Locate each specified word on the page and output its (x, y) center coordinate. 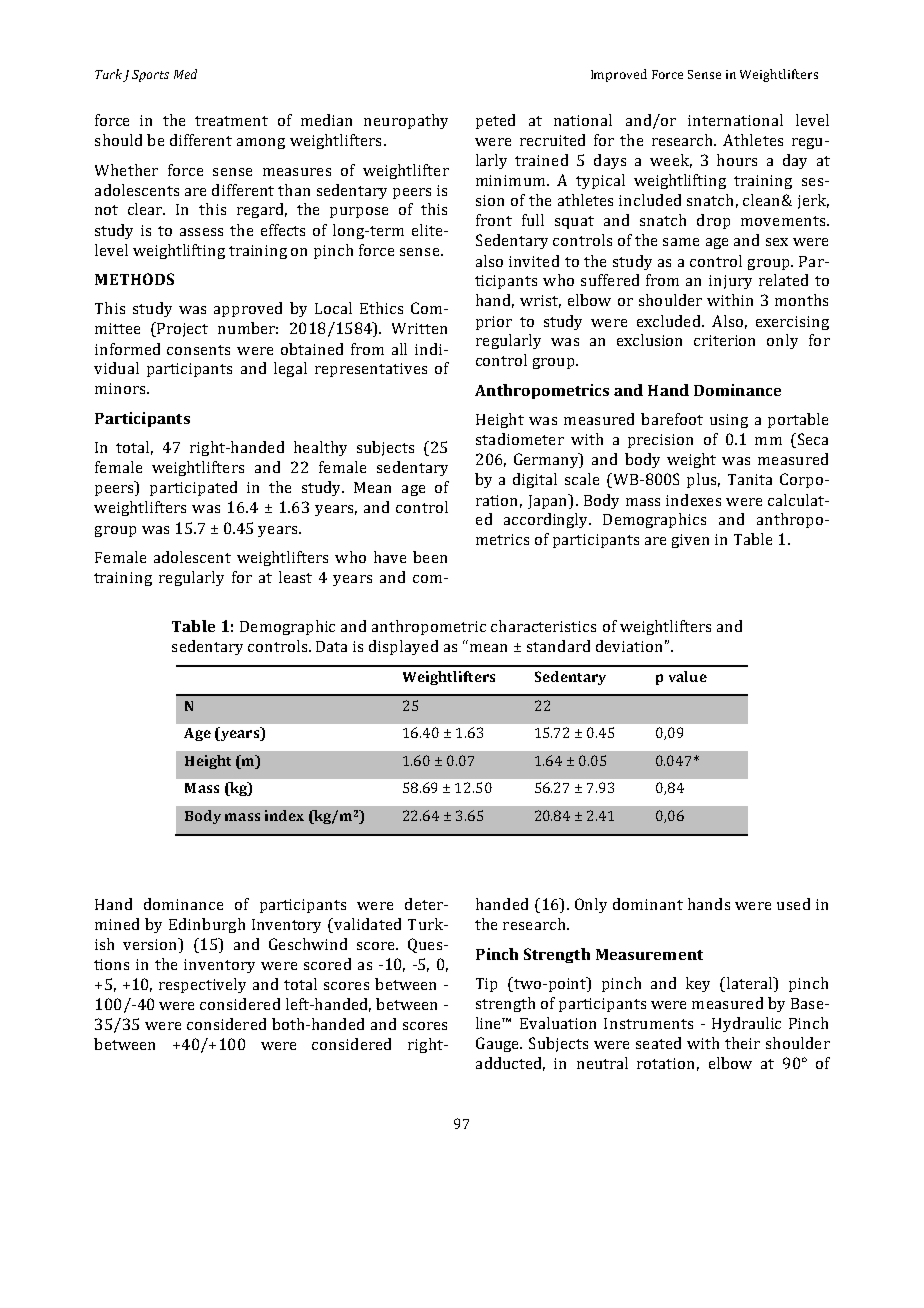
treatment (231, 121)
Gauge (499, 1044)
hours (737, 160)
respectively (202, 985)
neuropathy (406, 121)
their (742, 1043)
